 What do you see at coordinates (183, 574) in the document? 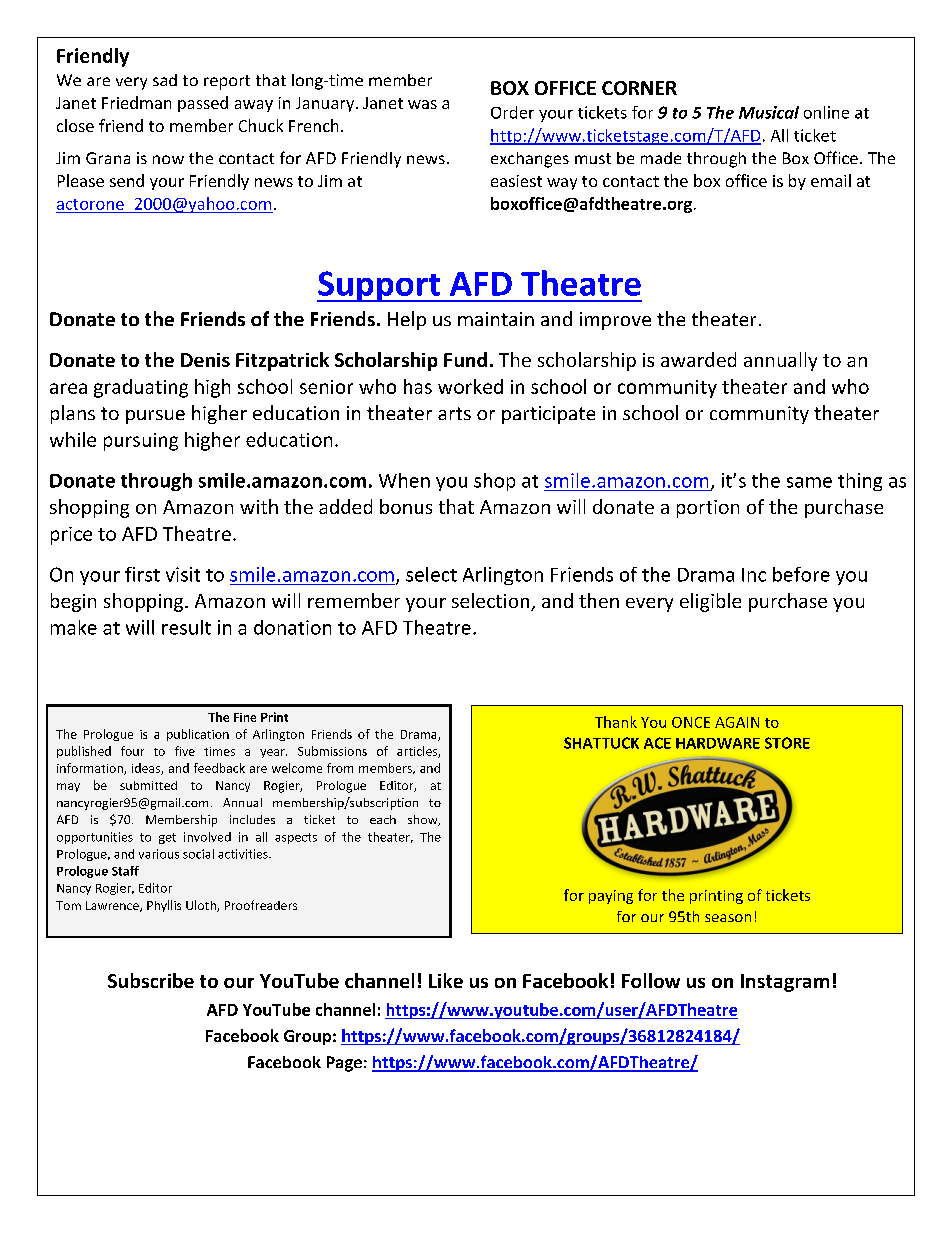
I see `visit` at bounding box center [183, 574].
